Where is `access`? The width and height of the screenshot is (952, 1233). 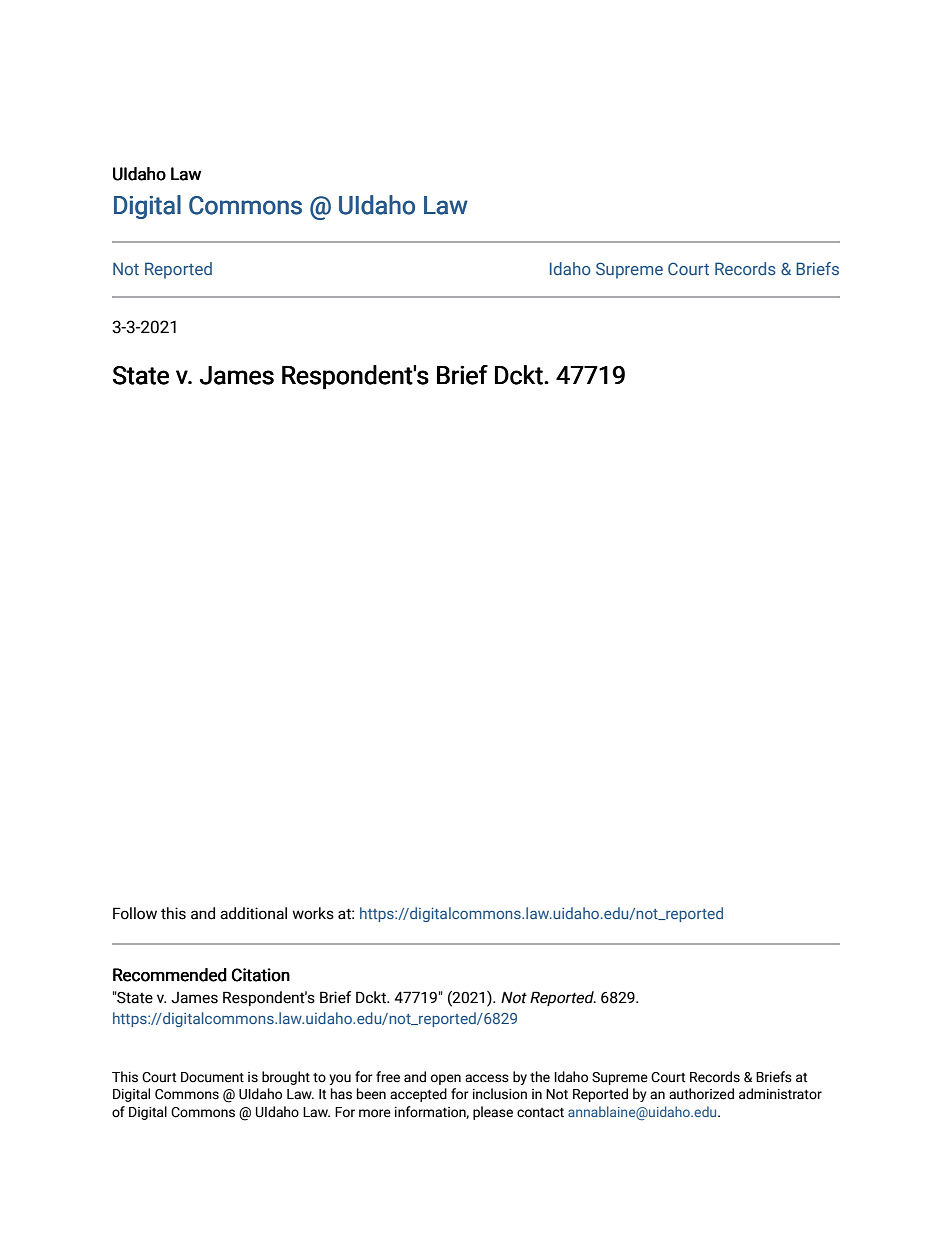
access is located at coordinates (487, 1078).
